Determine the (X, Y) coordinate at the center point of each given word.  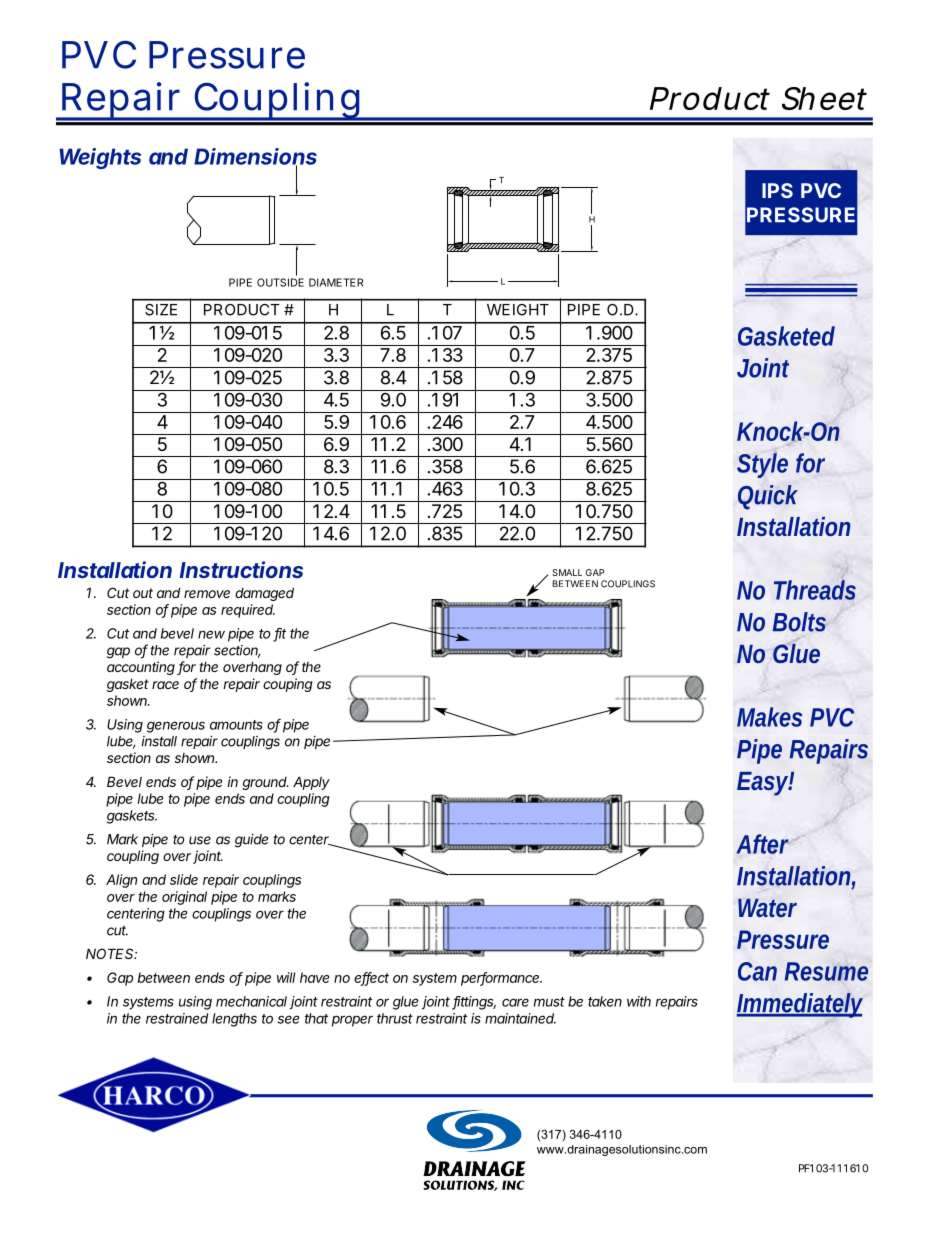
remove (207, 594)
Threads (815, 590)
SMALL (567, 572)
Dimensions (255, 157)
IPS (777, 190)
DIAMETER (336, 282)
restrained (177, 1018)
